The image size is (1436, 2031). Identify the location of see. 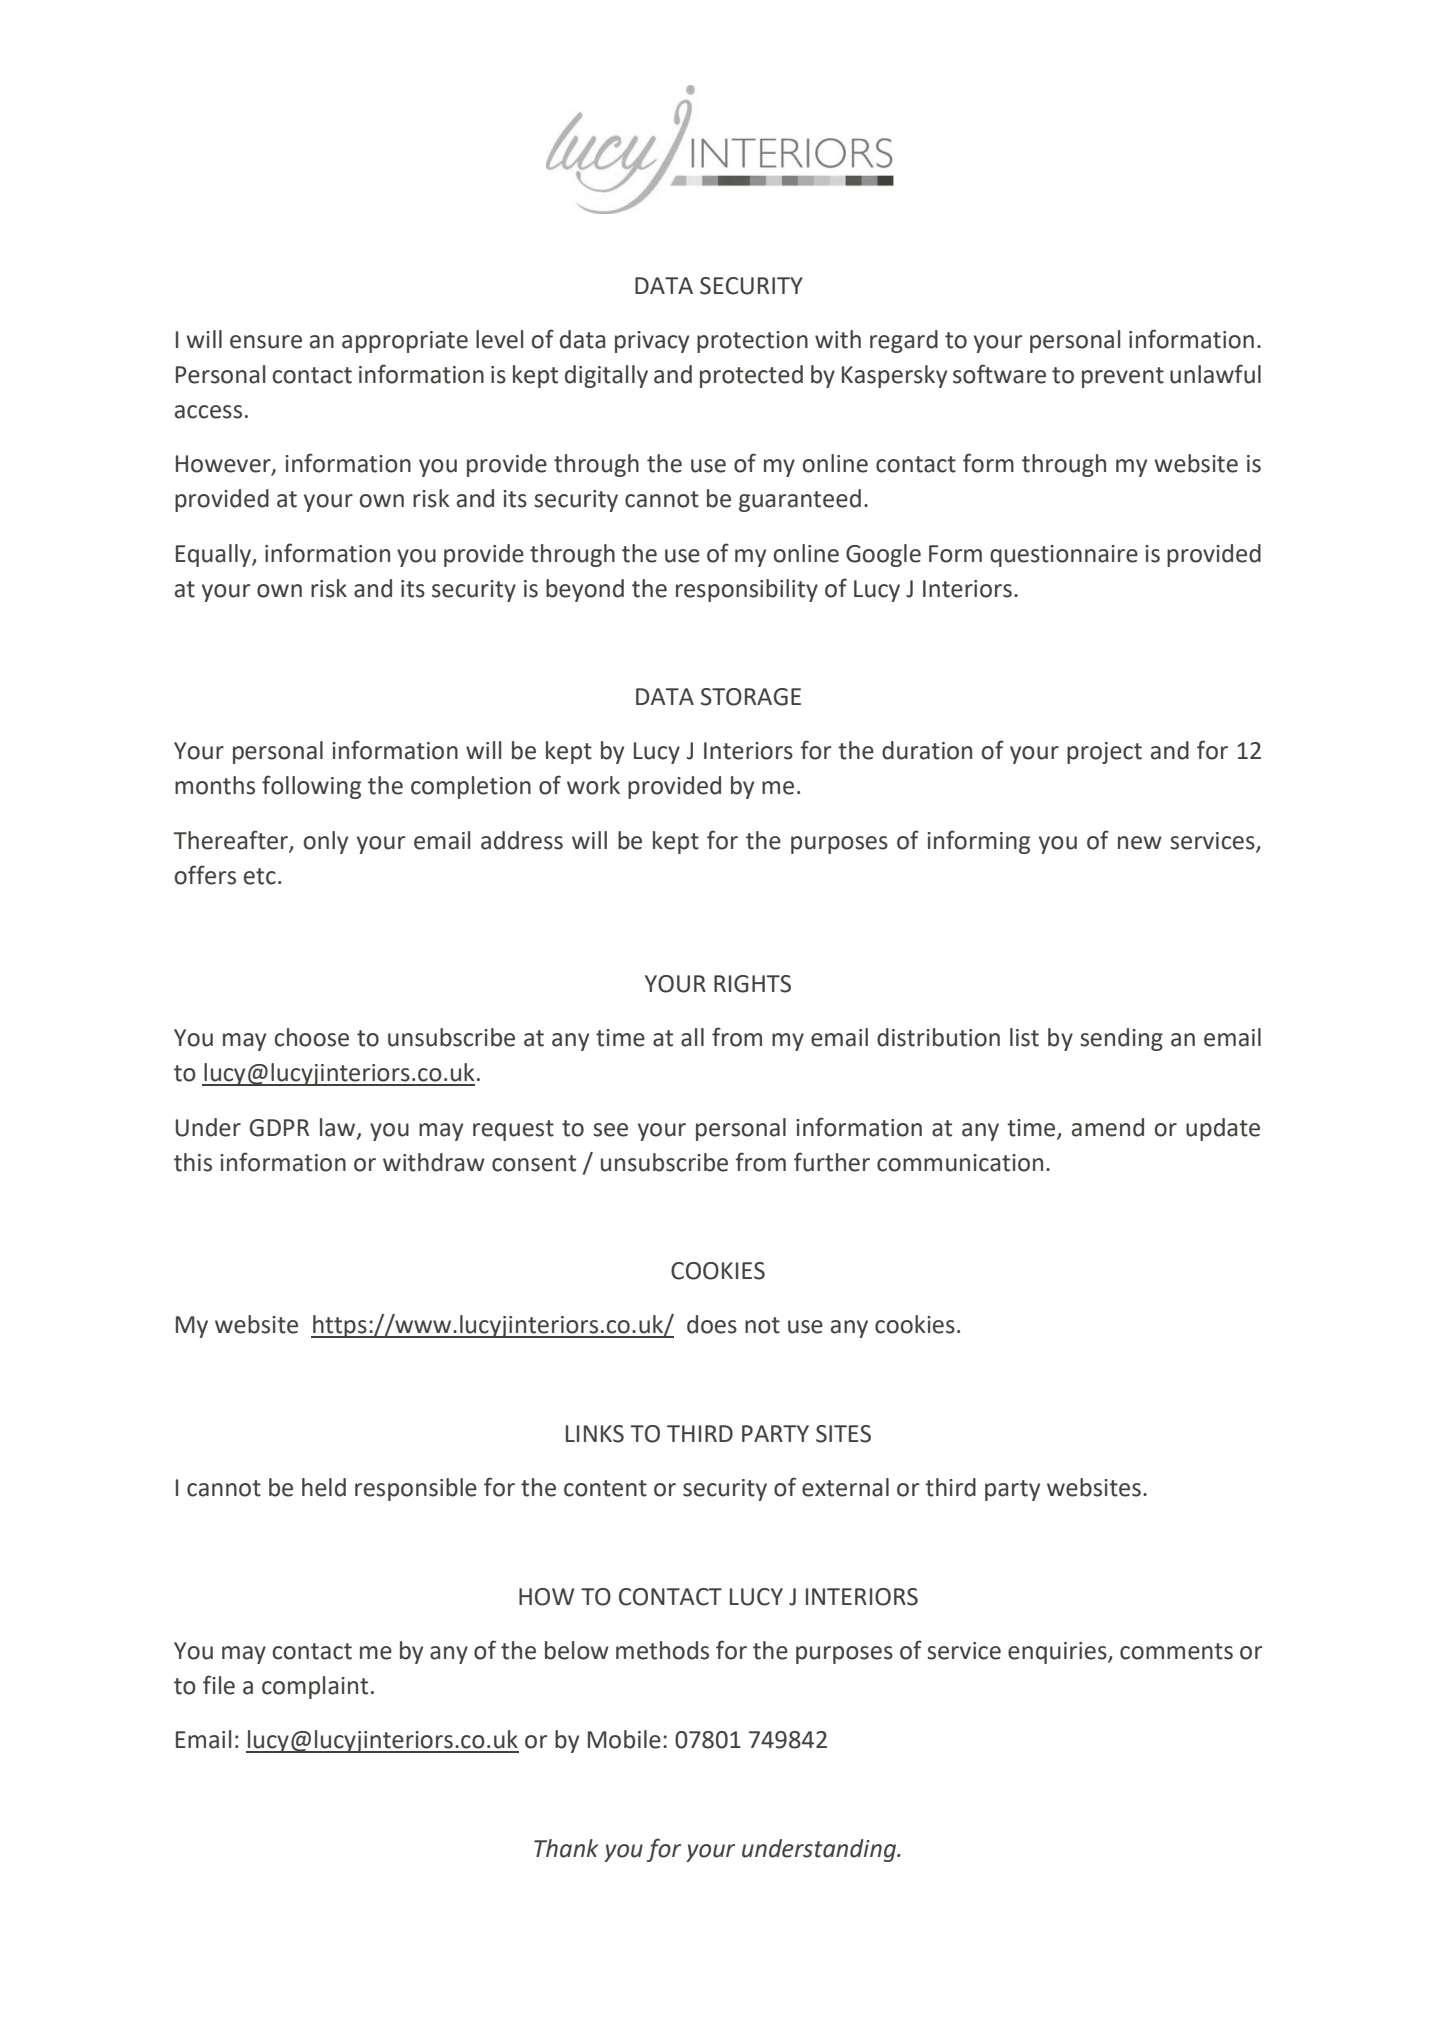
(610, 1130).
